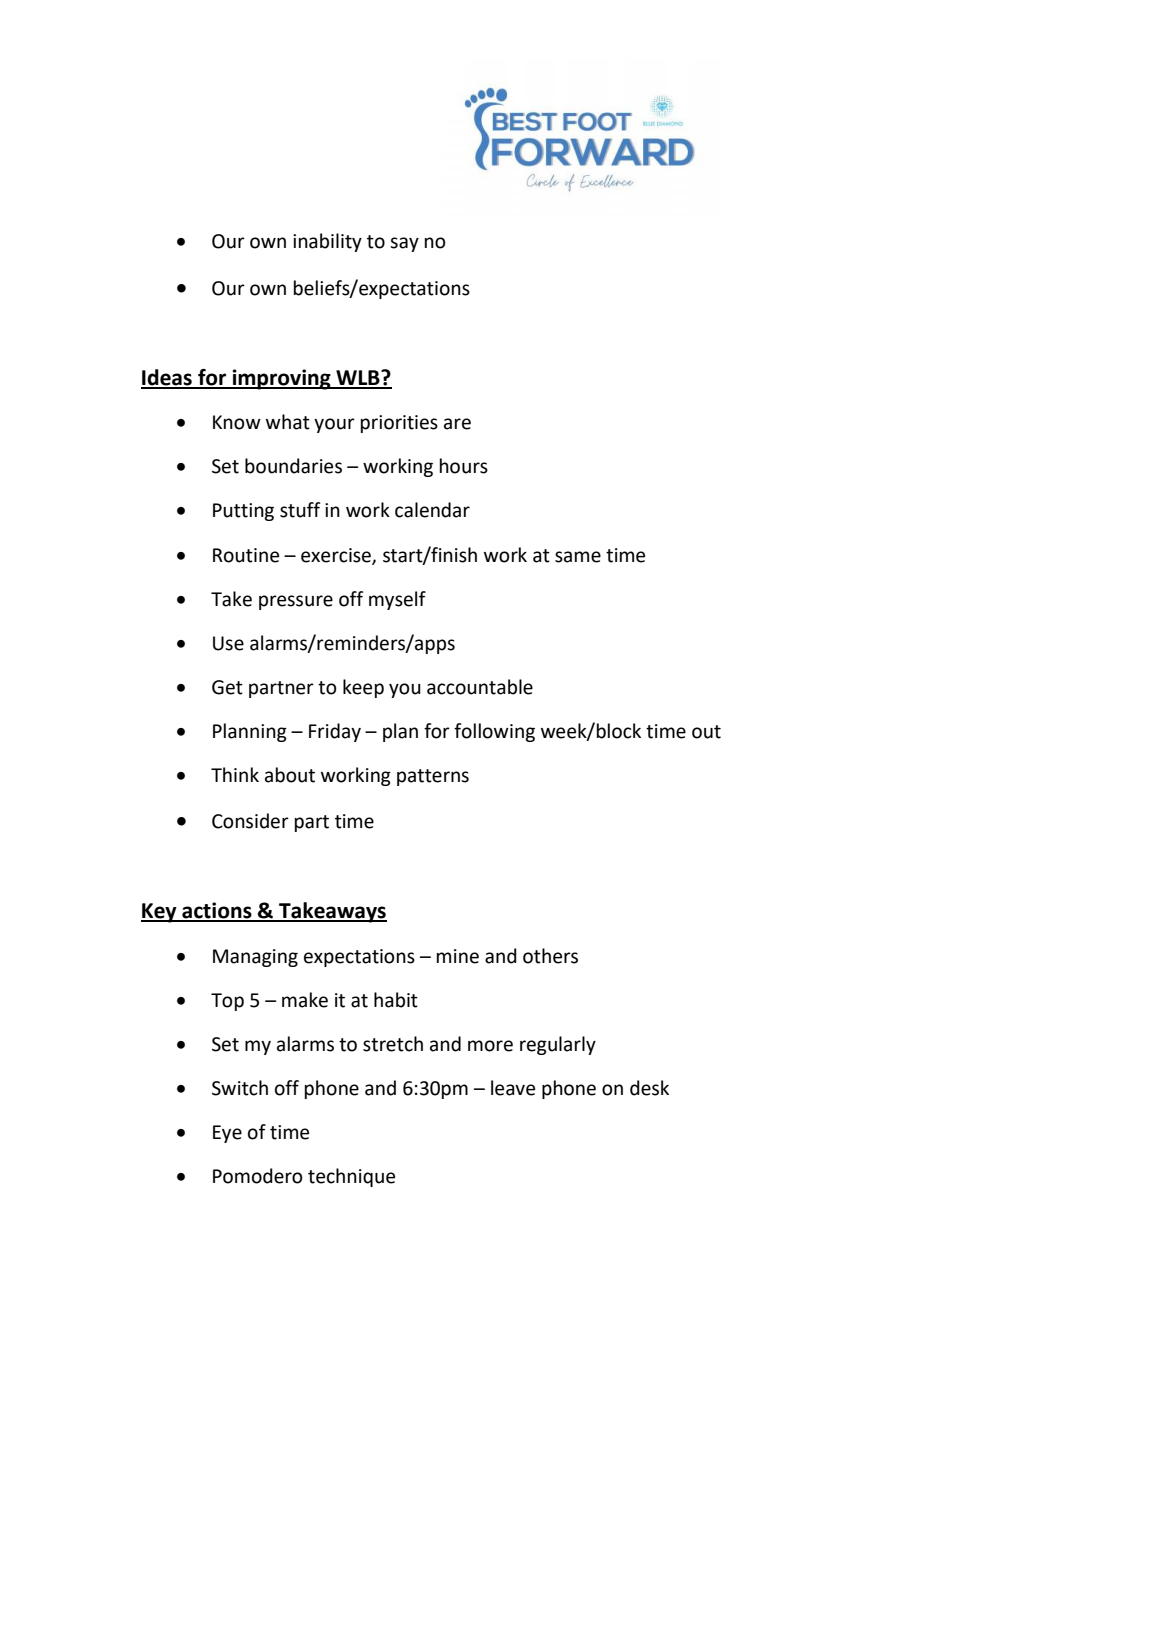  What do you see at coordinates (404, 244) in the document?
I see `say` at bounding box center [404, 244].
